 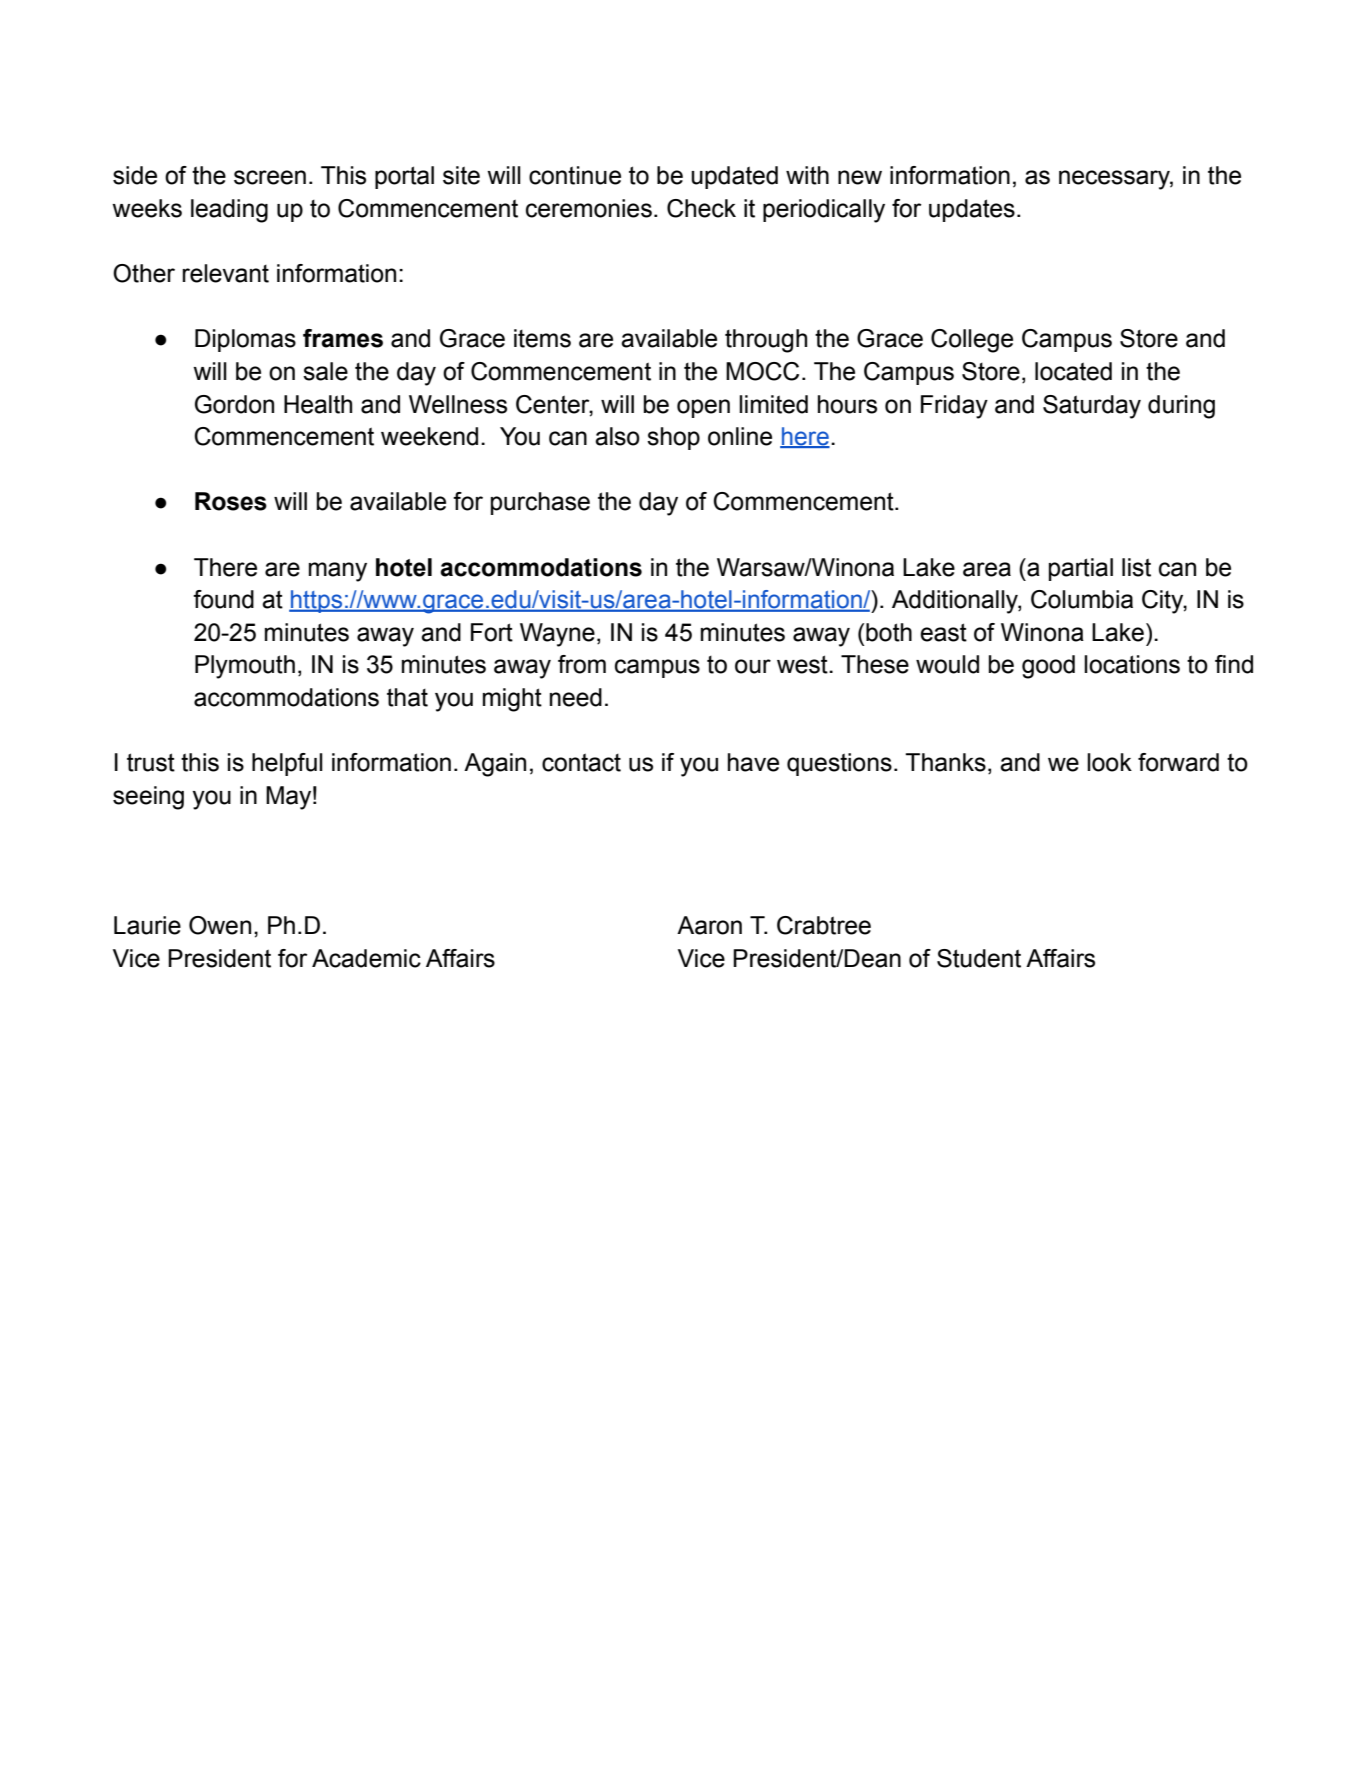 What do you see at coordinates (673, 438) in the screenshot?
I see `shop` at bounding box center [673, 438].
